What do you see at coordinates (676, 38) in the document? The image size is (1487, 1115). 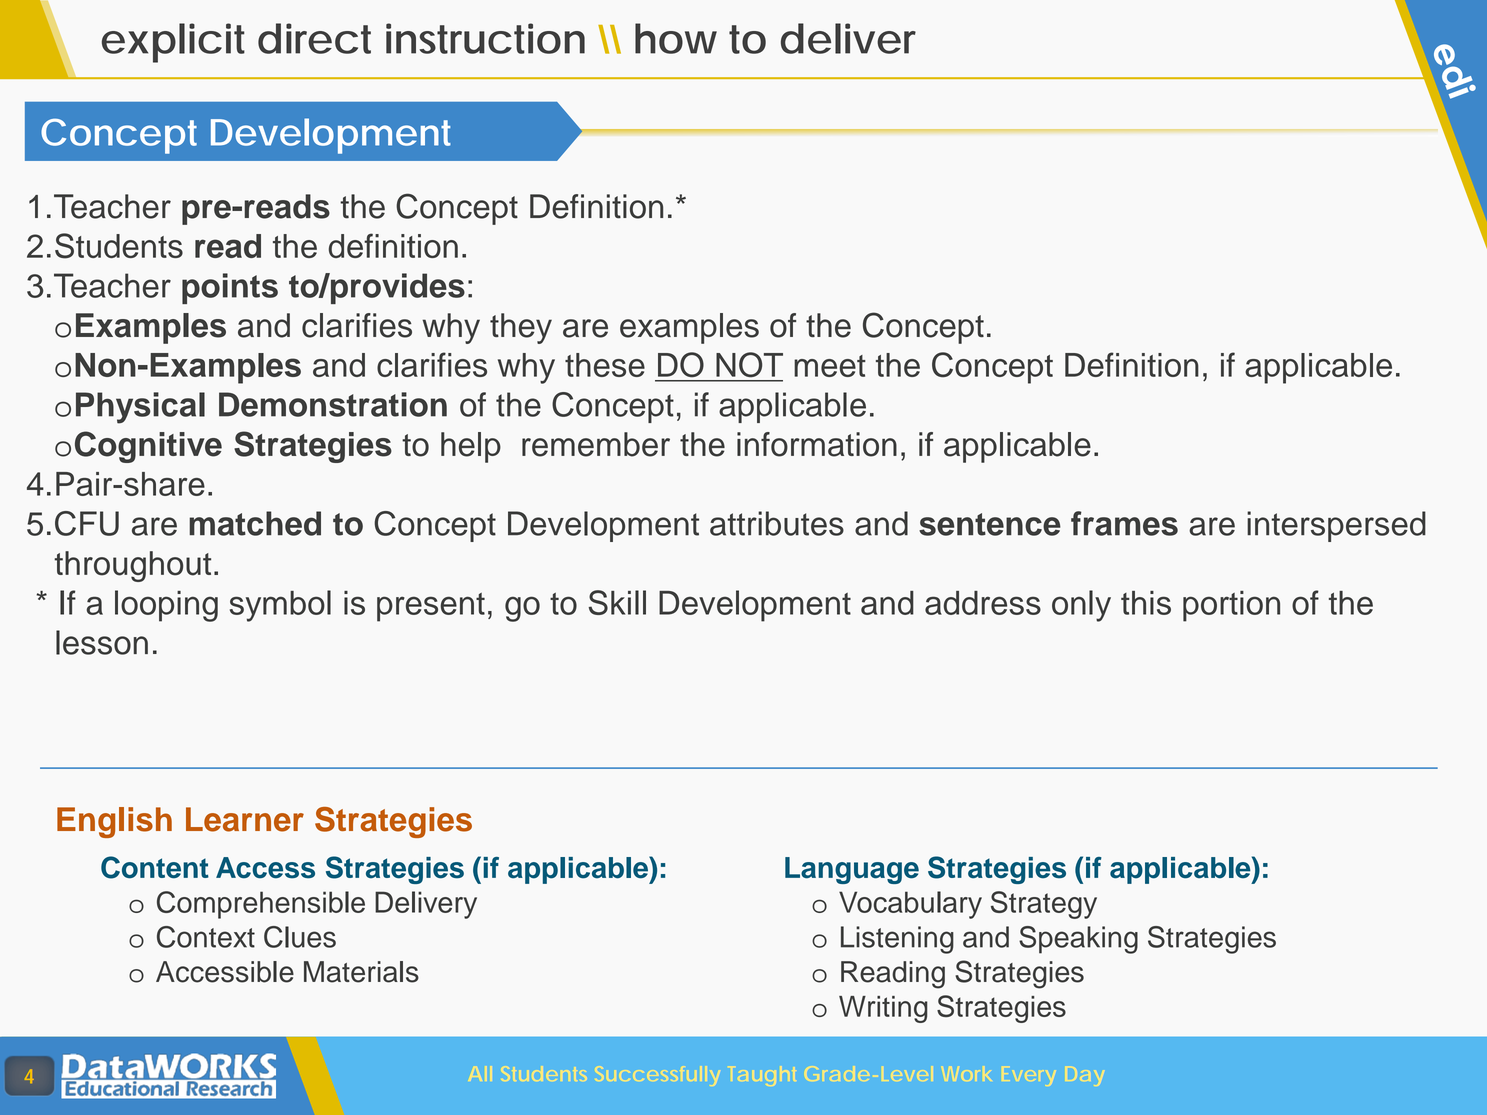 I see `how` at bounding box center [676, 38].
